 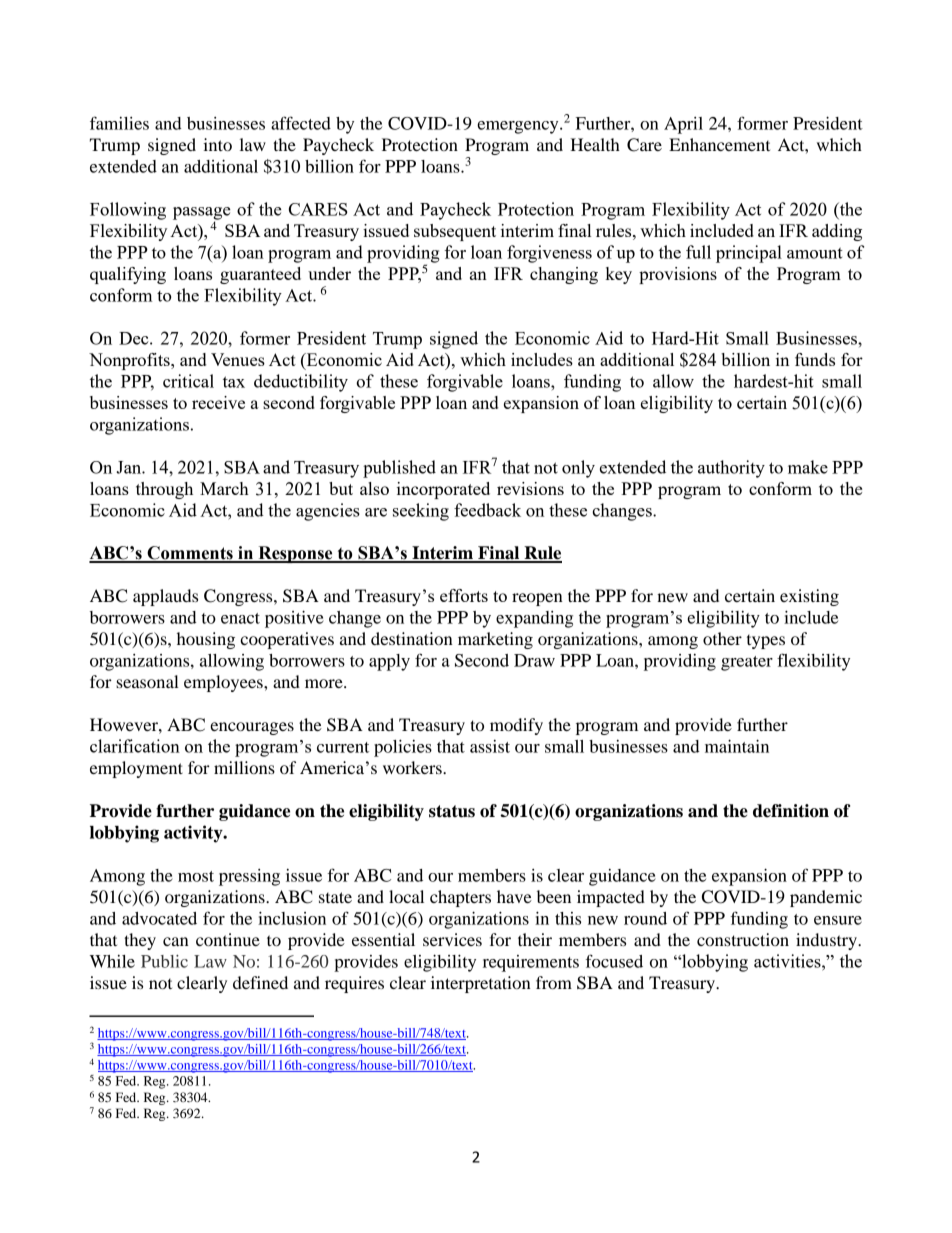 I want to click on provisions, so click(x=678, y=275).
